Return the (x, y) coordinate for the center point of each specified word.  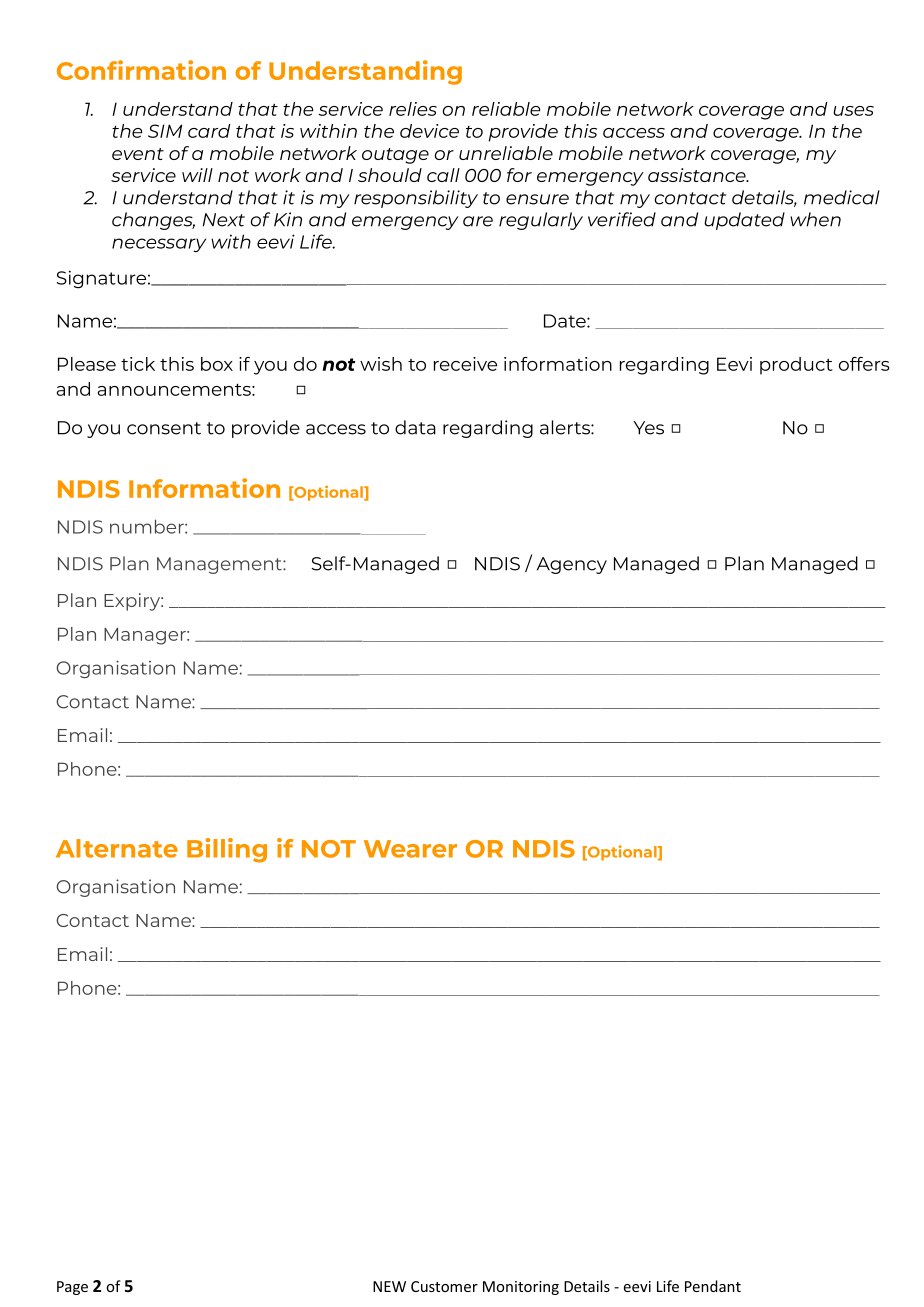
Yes (648, 428)
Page (72, 1288)
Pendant (713, 1286)
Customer (444, 1286)
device (429, 131)
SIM (165, 131)
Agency (572, 565)
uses (853, 111)
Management (220, 565)
